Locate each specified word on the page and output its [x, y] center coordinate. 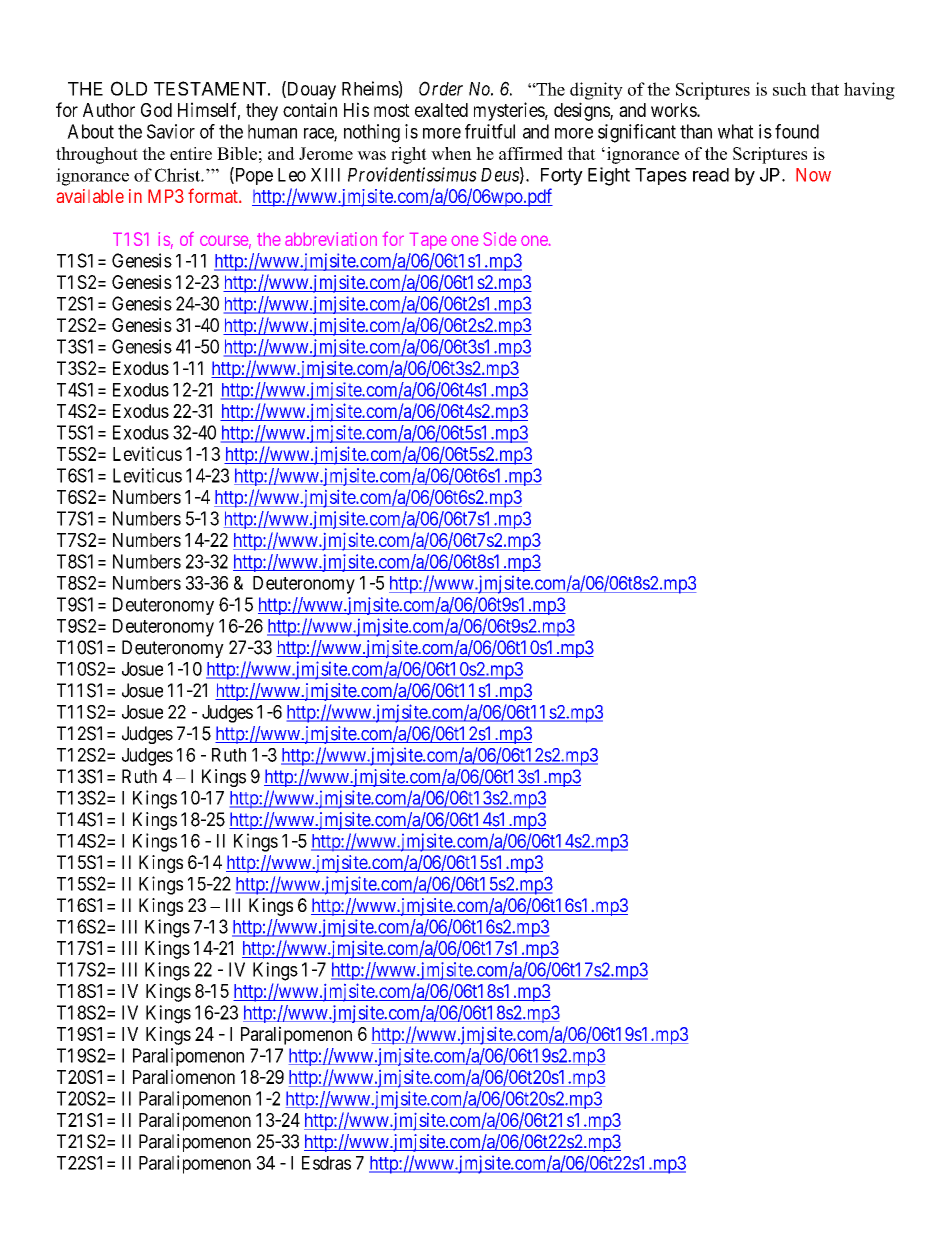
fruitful [490, 131]
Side [500, 239]
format [214, 195]
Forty [562, 177]
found [797, 131]
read [711, 175]
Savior [171, 131]
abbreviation [331, 239]
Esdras [326, 1163]
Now [813, 175]
